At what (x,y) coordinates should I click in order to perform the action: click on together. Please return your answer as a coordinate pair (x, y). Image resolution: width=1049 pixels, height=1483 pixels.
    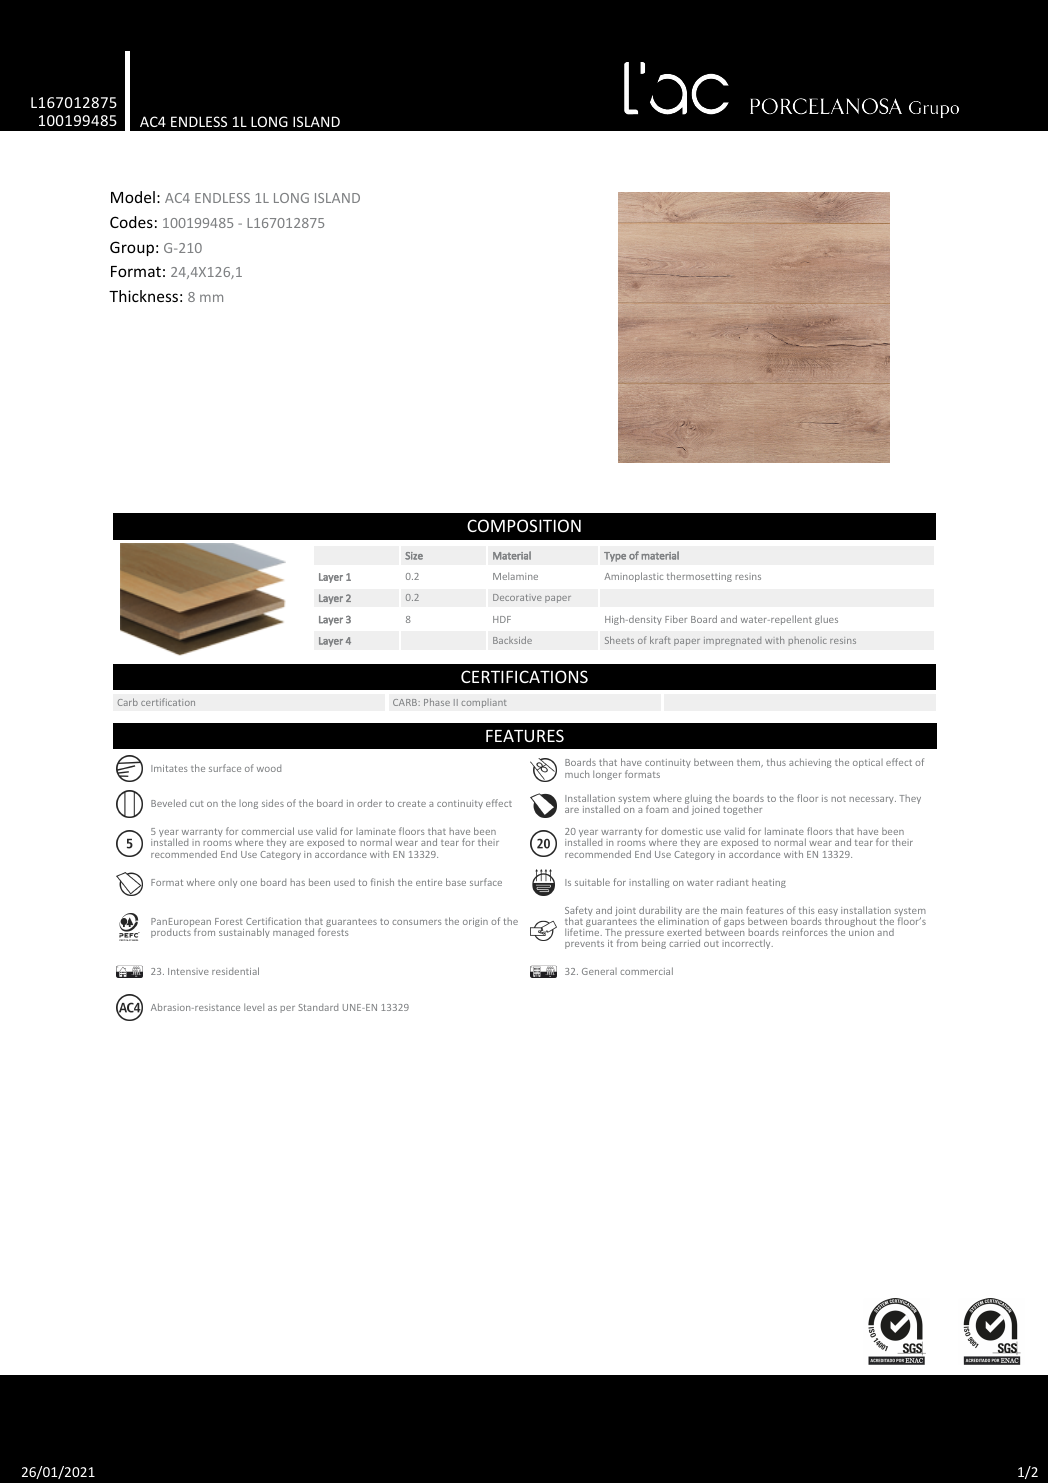
    Looking at the image, I should click on (742, 810).
